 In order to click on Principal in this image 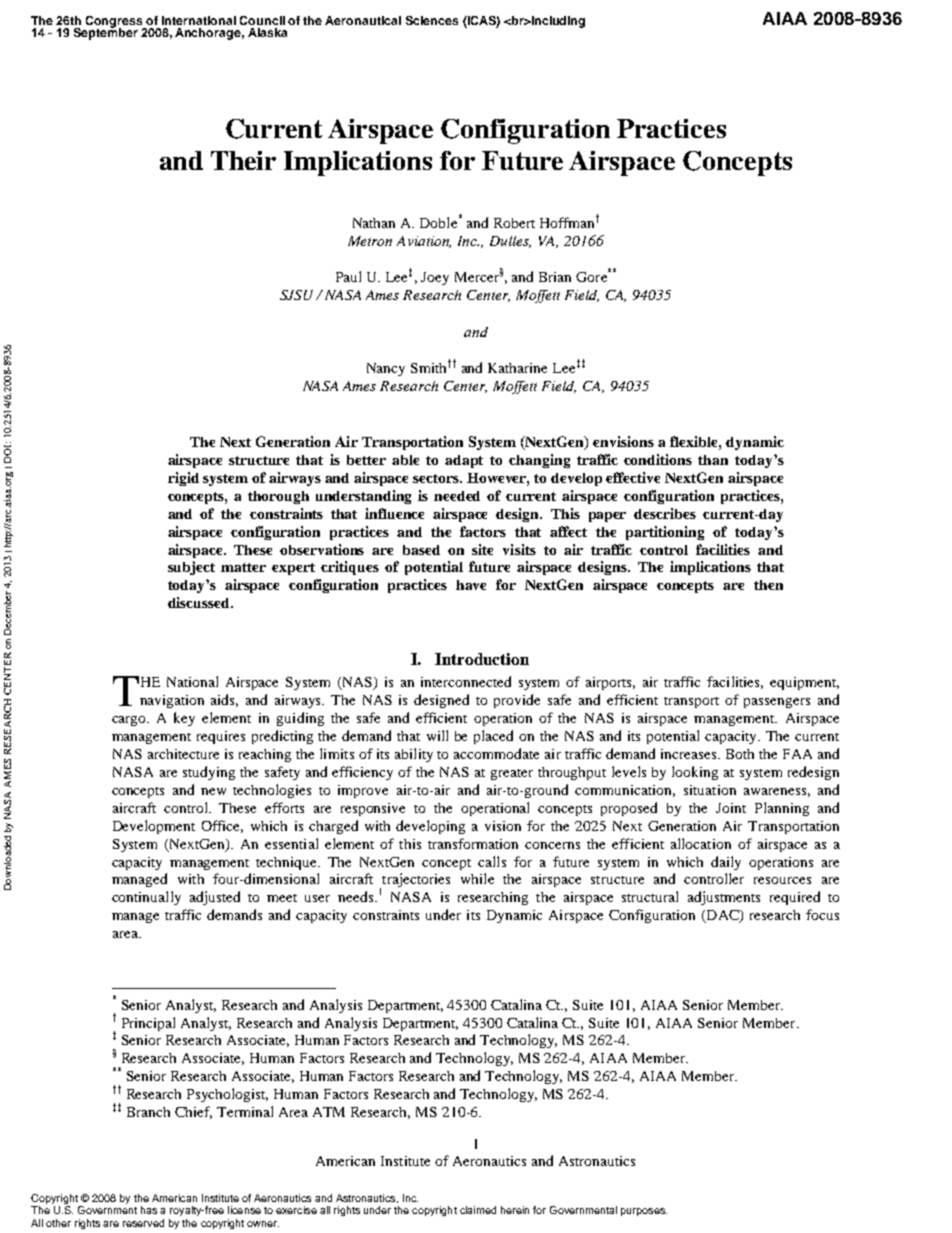, I will do `click(148, 1024)`.
